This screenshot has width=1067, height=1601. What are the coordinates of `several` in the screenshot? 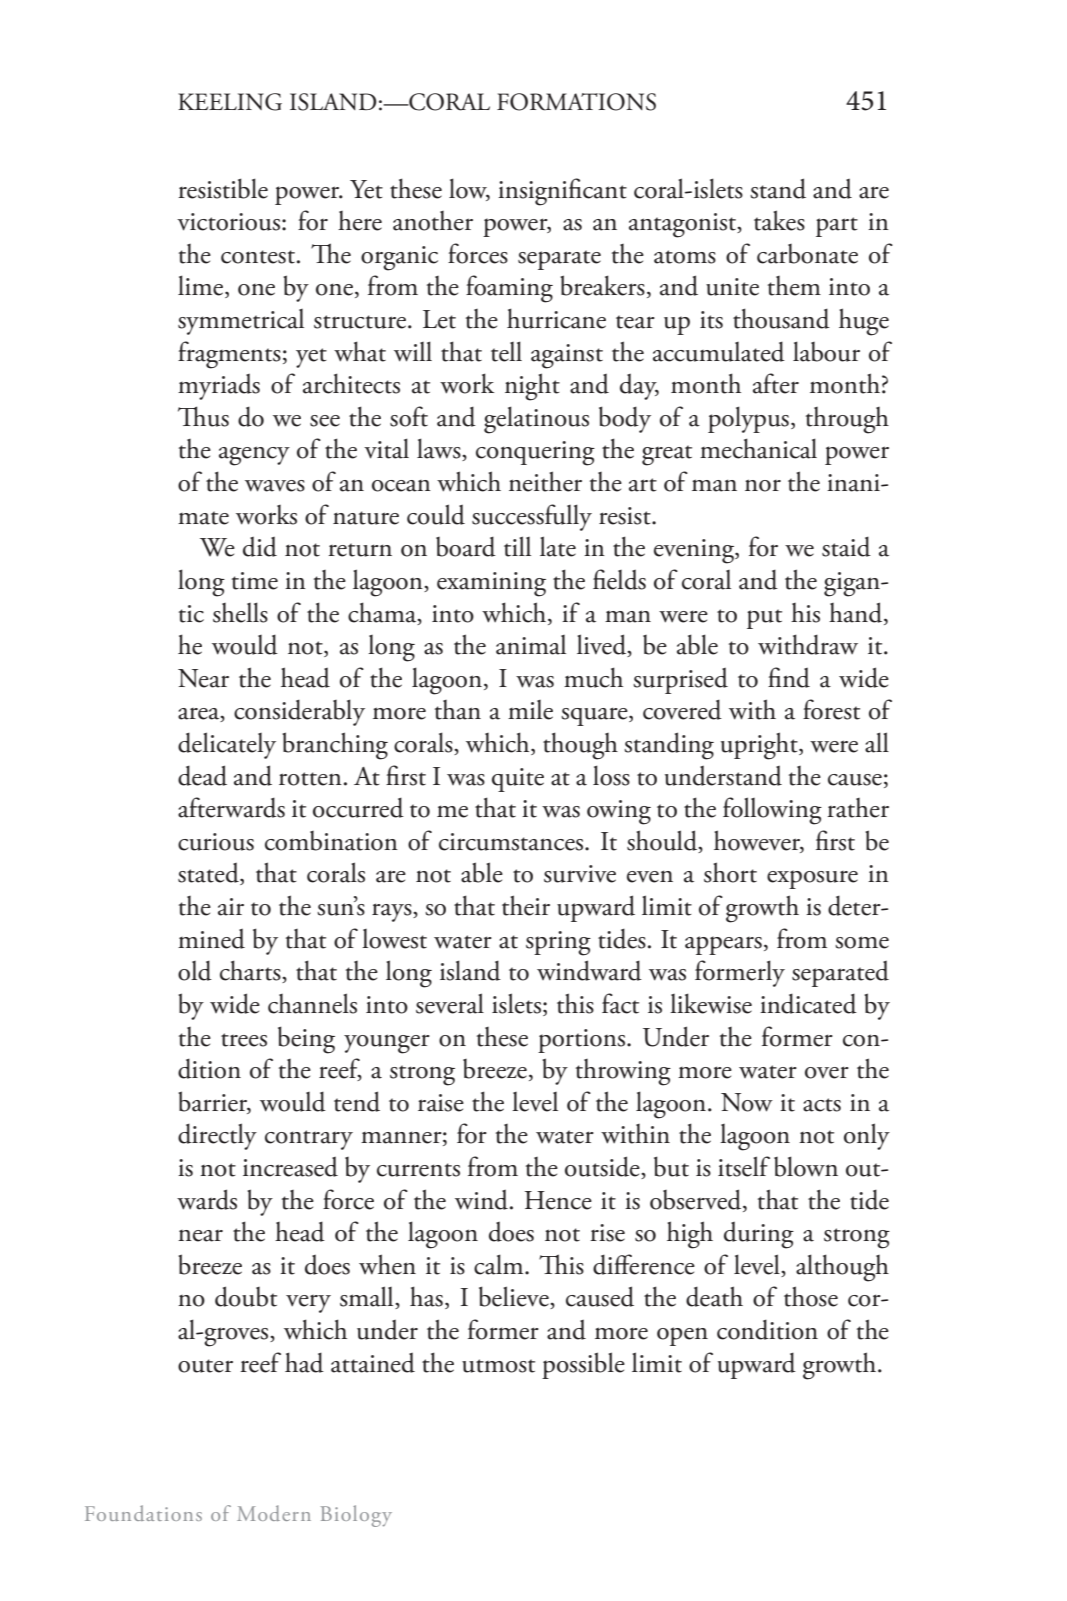 It's located at (450, 1003).
